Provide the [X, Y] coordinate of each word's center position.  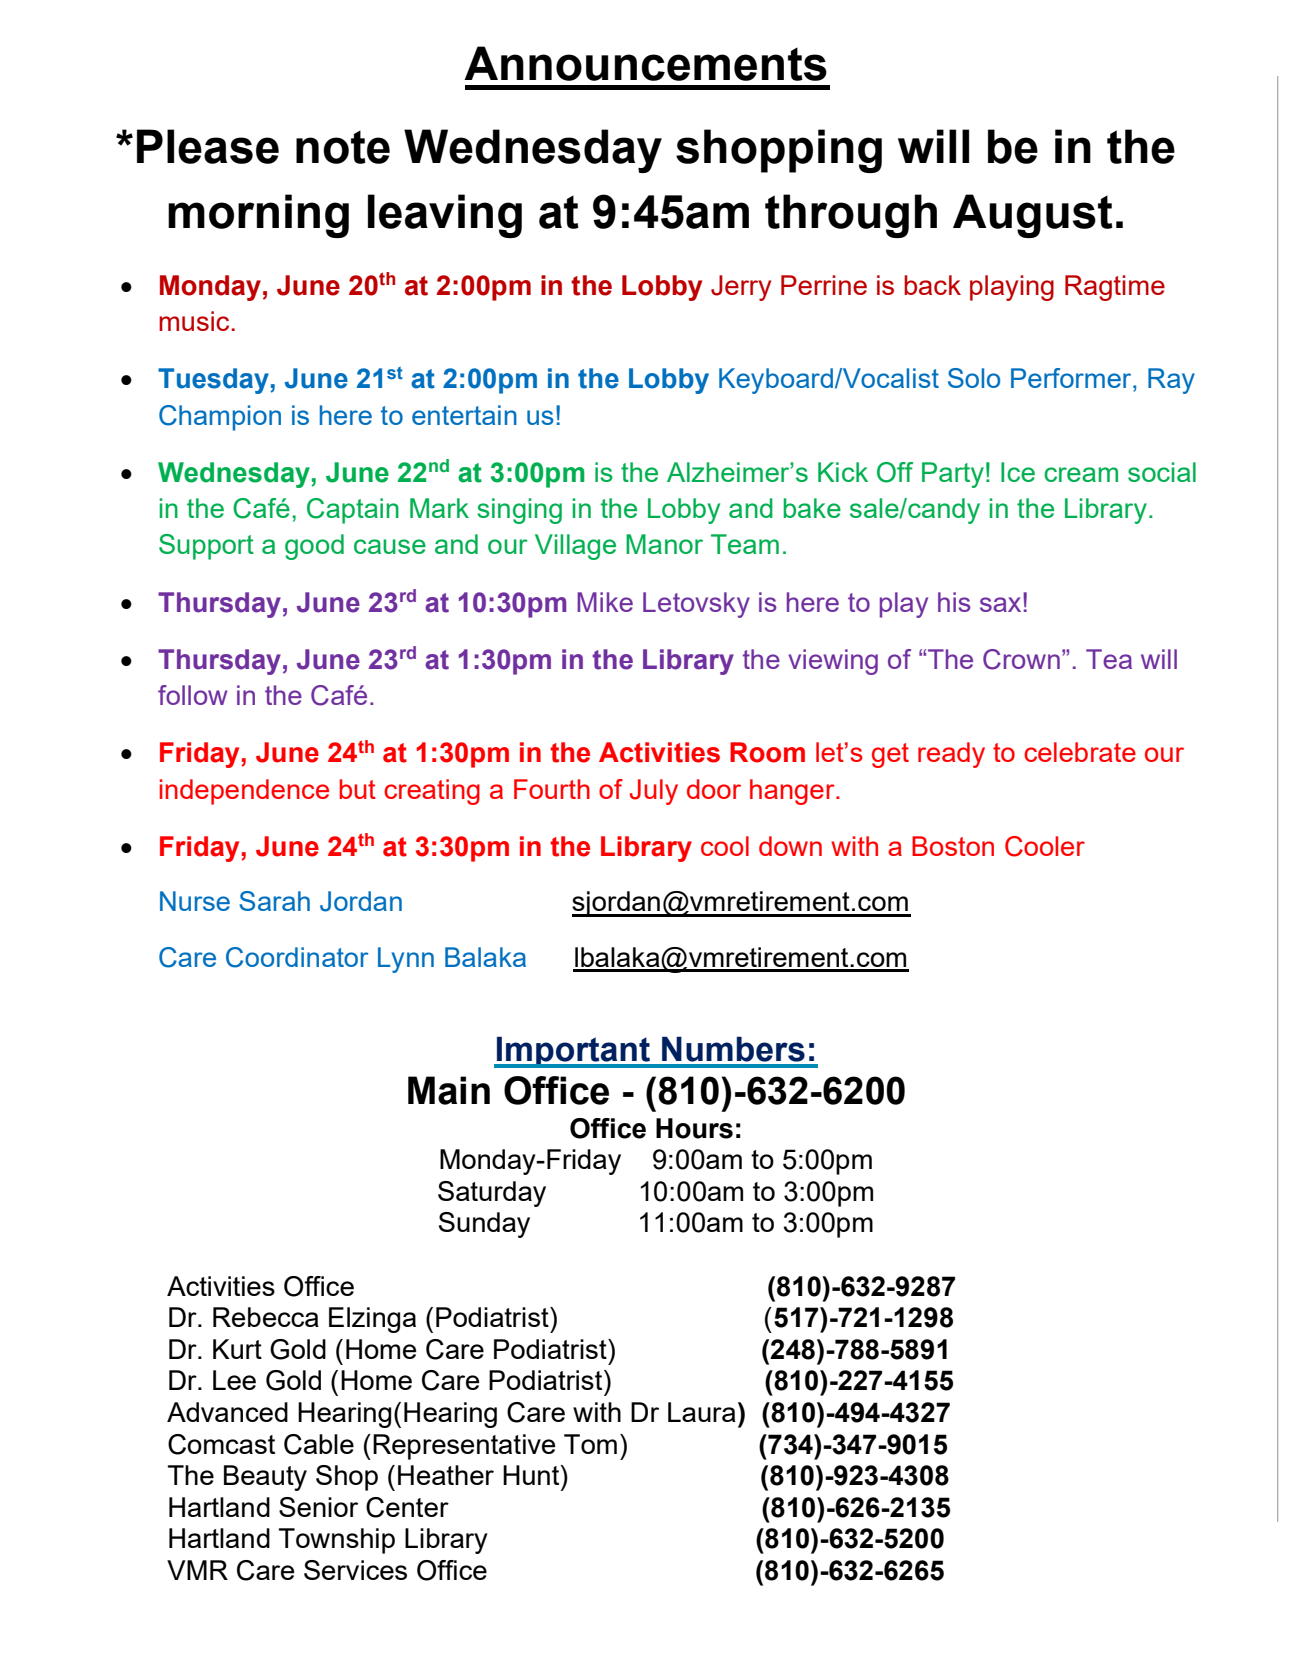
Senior [318, 1507]
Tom [590, 1444]
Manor [664, 544]
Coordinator [297, 957]
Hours [694, 1128]
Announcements [645, 63]
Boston [953, 846]
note [343, 147]
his [954, 602]
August [1033, 216]
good [314, 547]
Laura [702, 1412]
